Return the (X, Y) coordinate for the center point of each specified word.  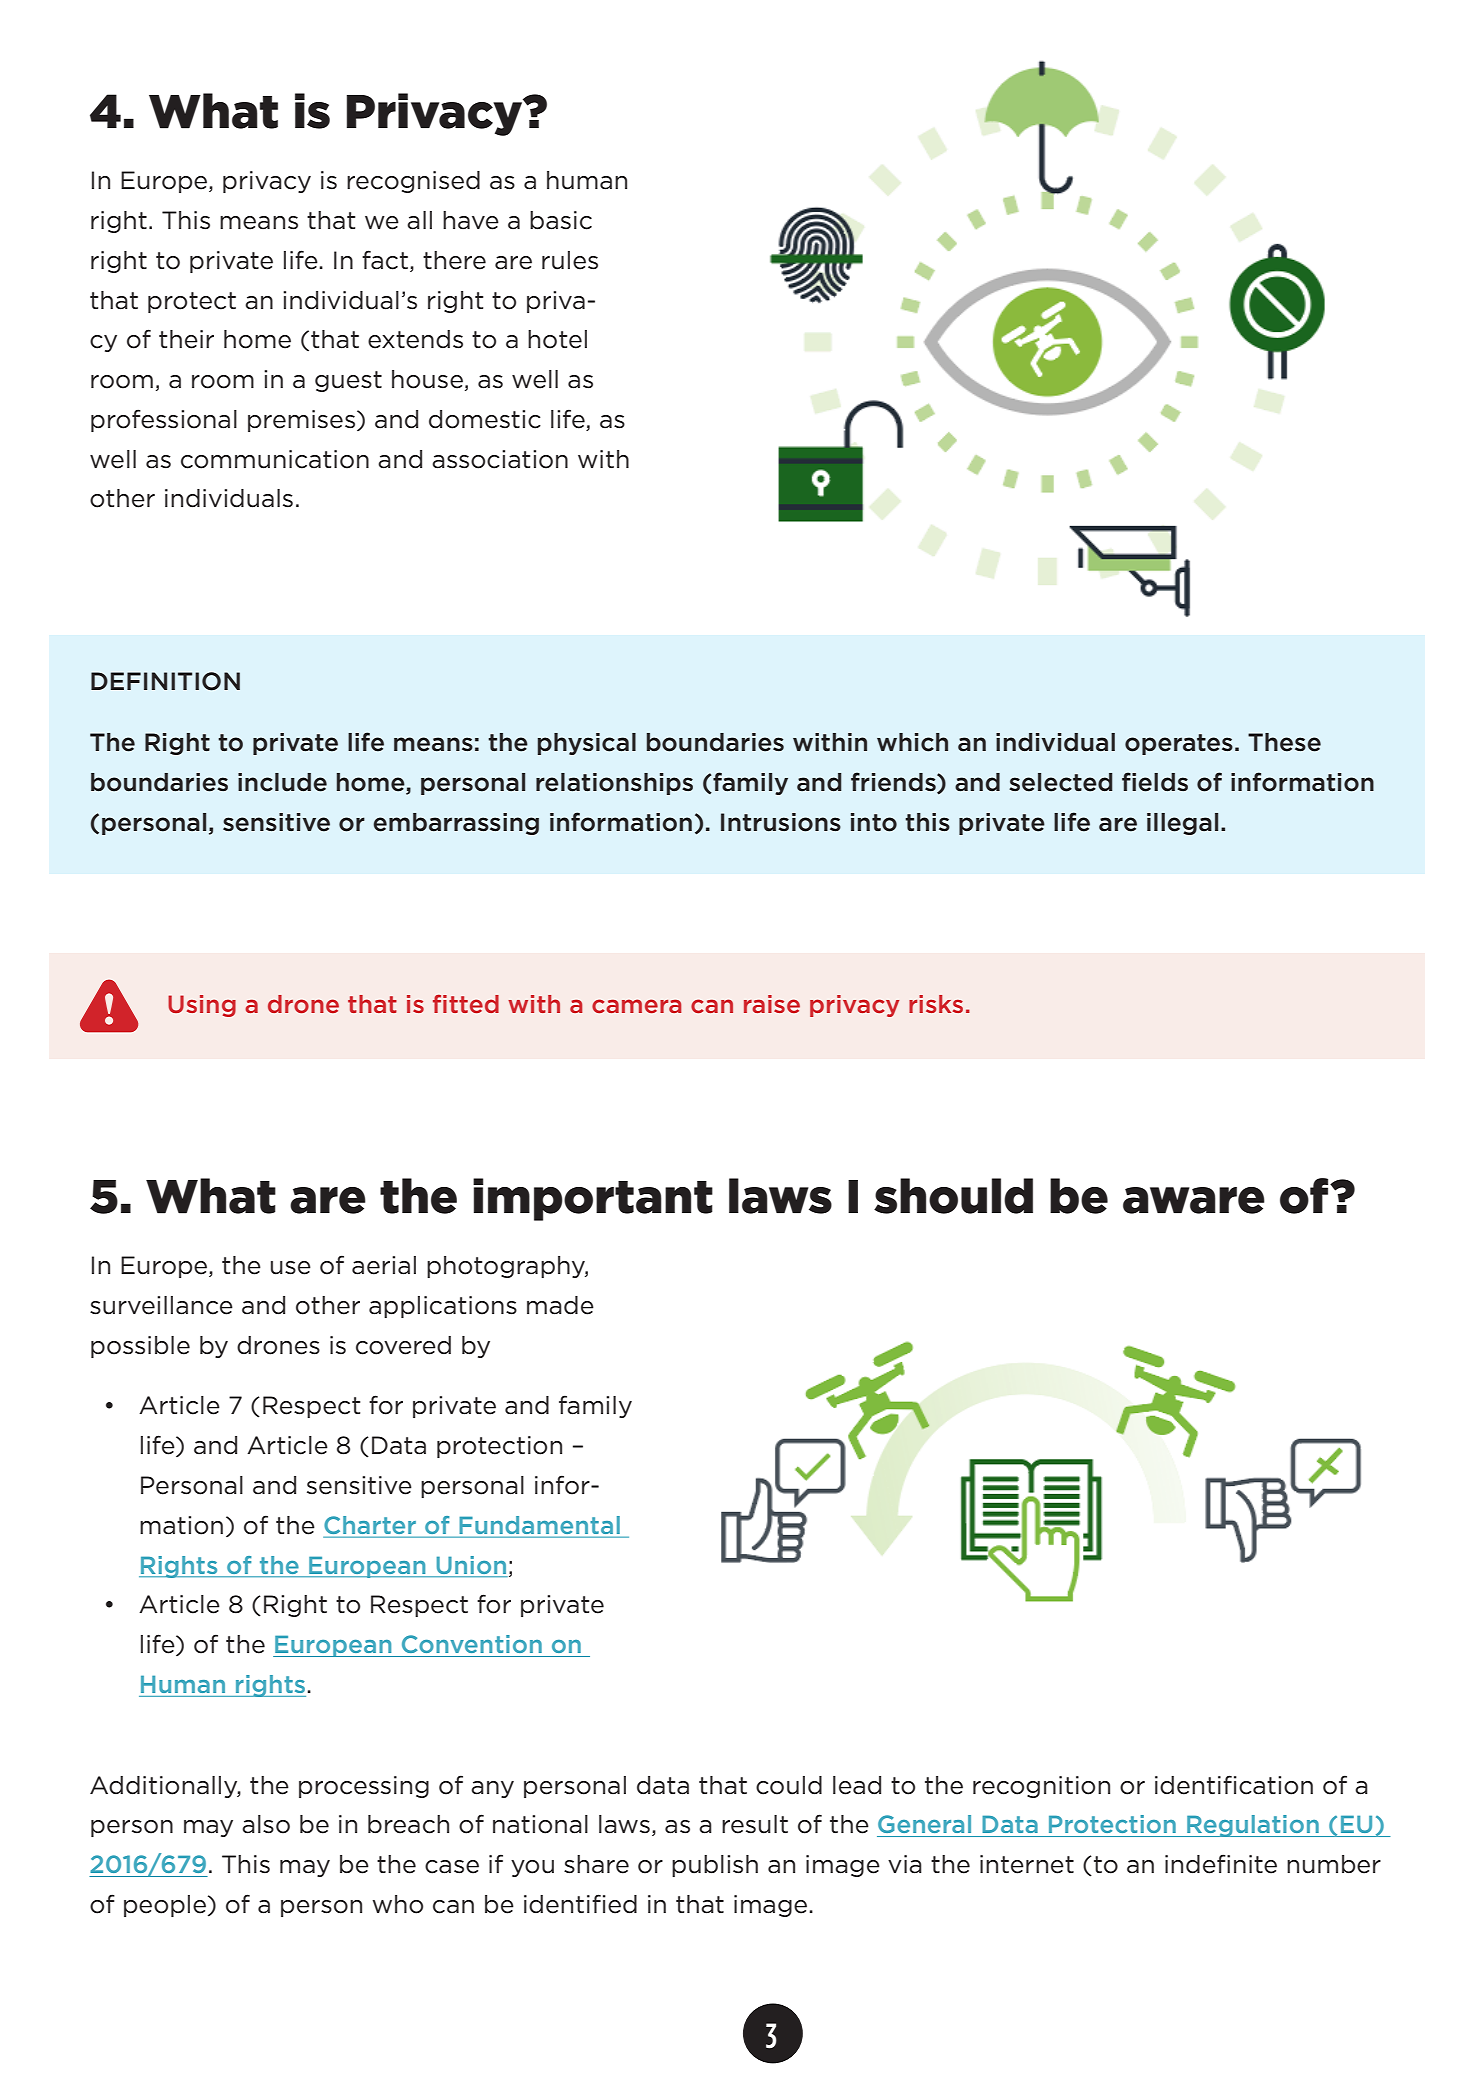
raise (772, 1004)
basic (561, 220)
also (266, 1824)
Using (202, 1006)
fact (385, 260)
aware (1194, 1200)
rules (570, 260)
